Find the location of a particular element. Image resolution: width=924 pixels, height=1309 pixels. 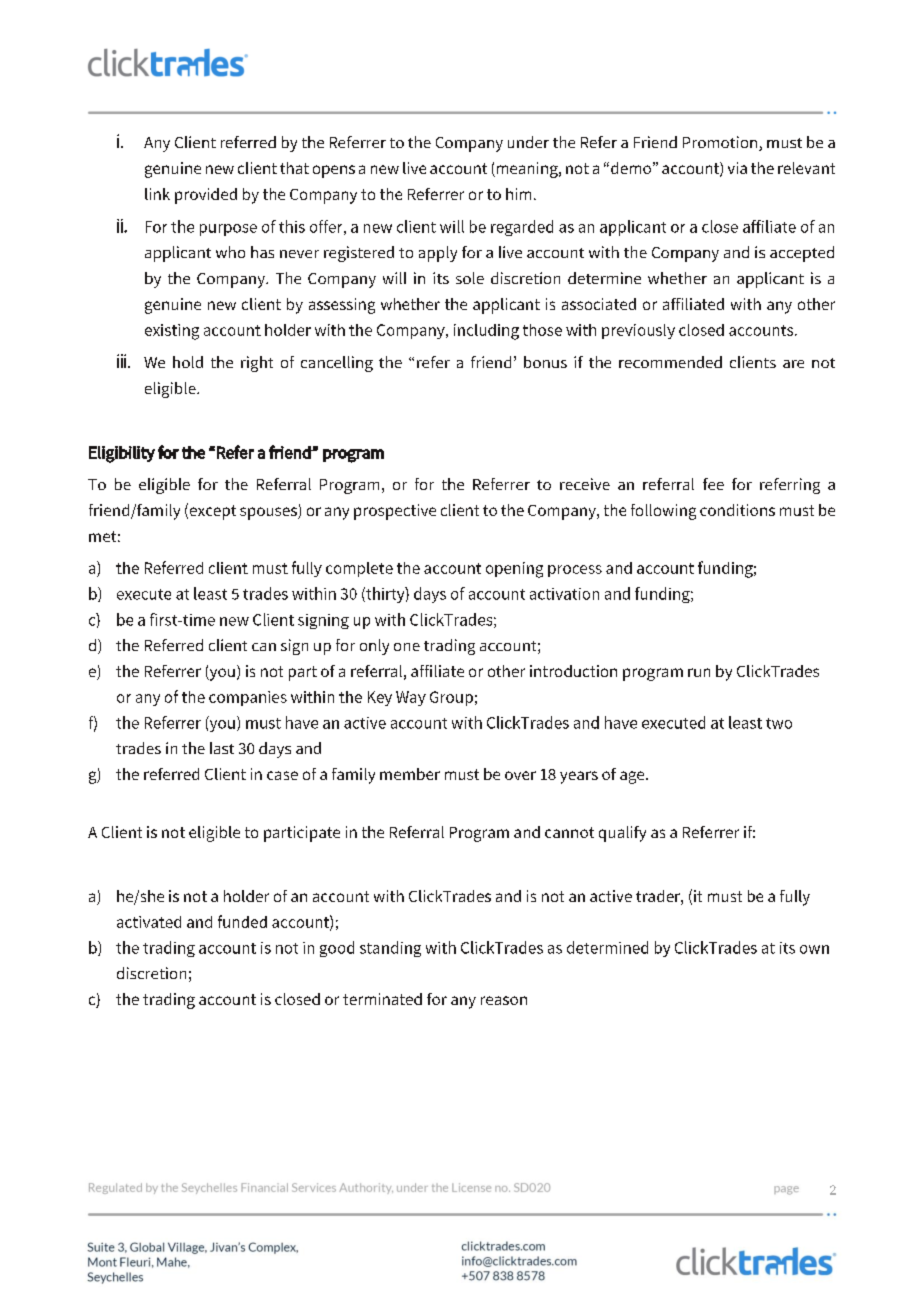

own is located at coordinates (814, 949).
